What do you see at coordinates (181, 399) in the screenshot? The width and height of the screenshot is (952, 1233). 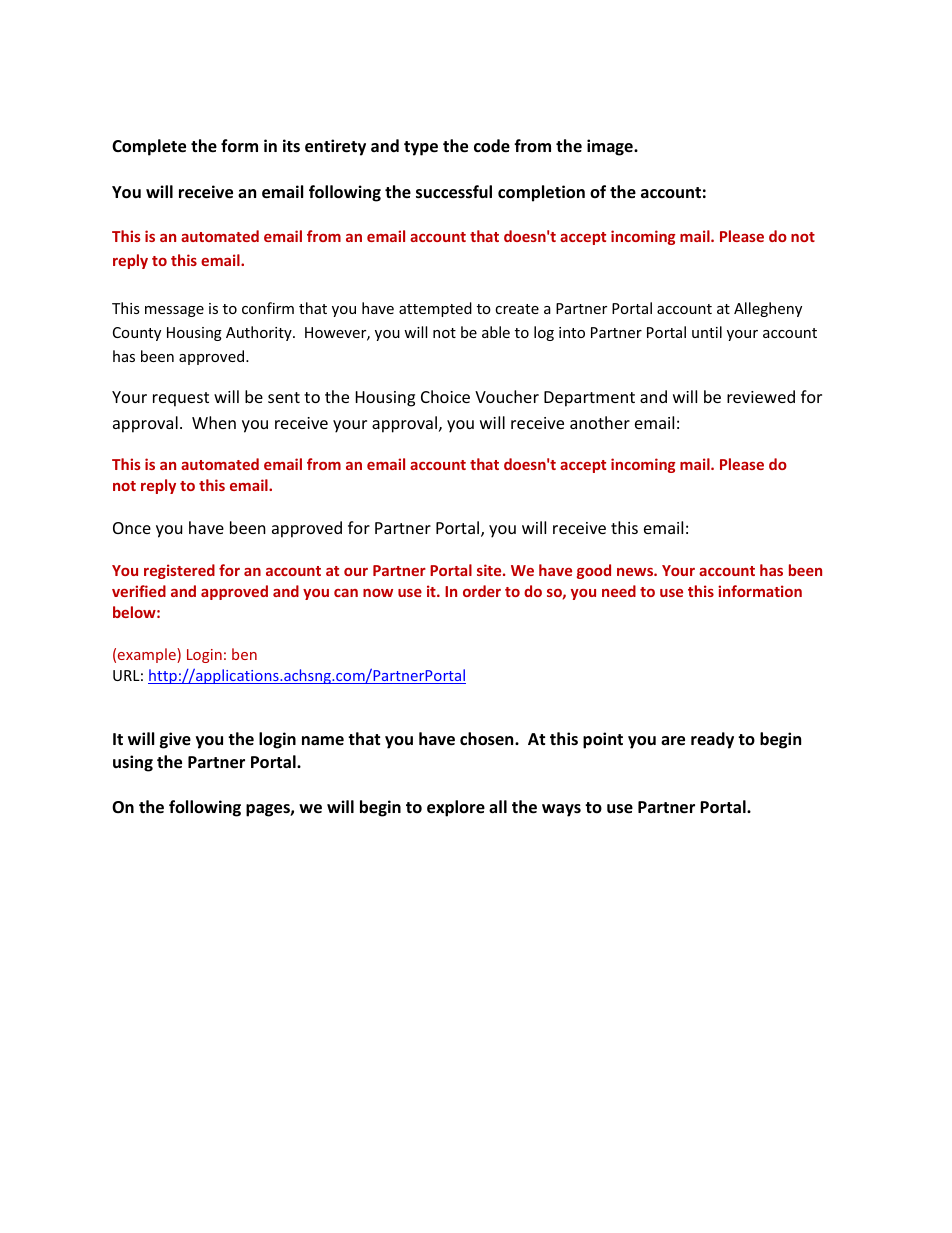 I see `request` at bounding box center [181, 399].
